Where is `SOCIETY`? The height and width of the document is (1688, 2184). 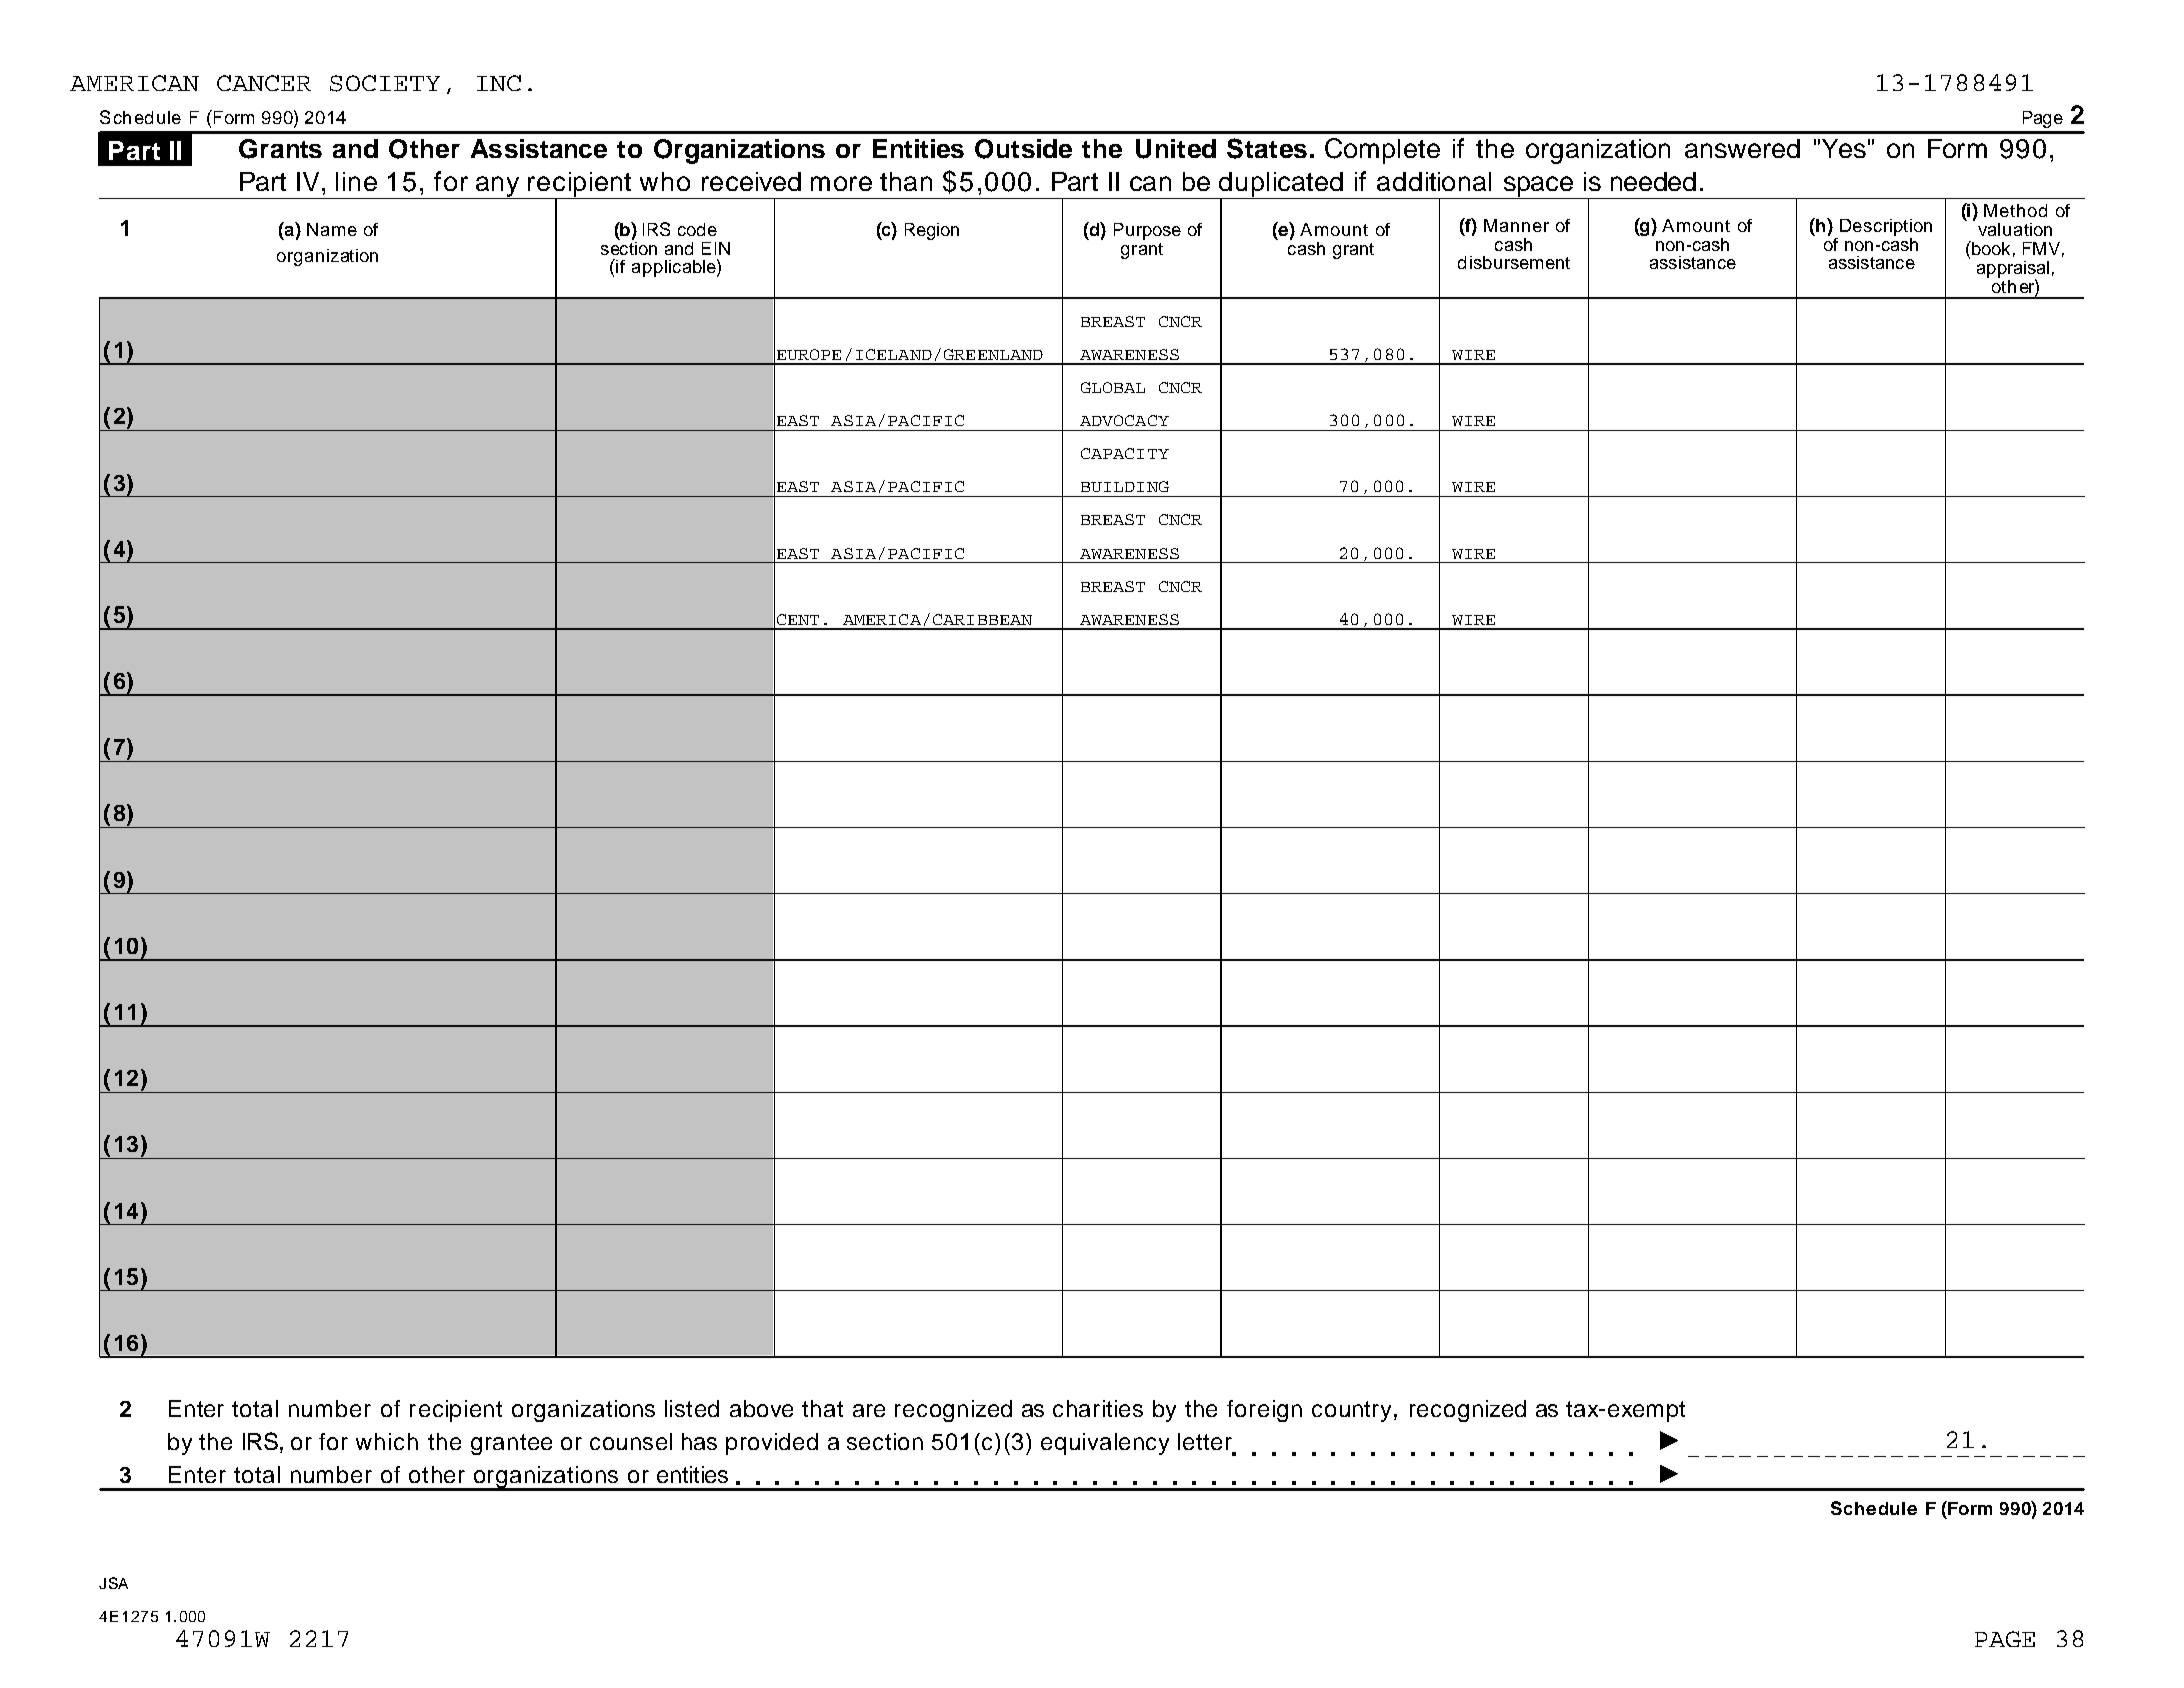
SOCIETY is located at coordinates (385, 83).
